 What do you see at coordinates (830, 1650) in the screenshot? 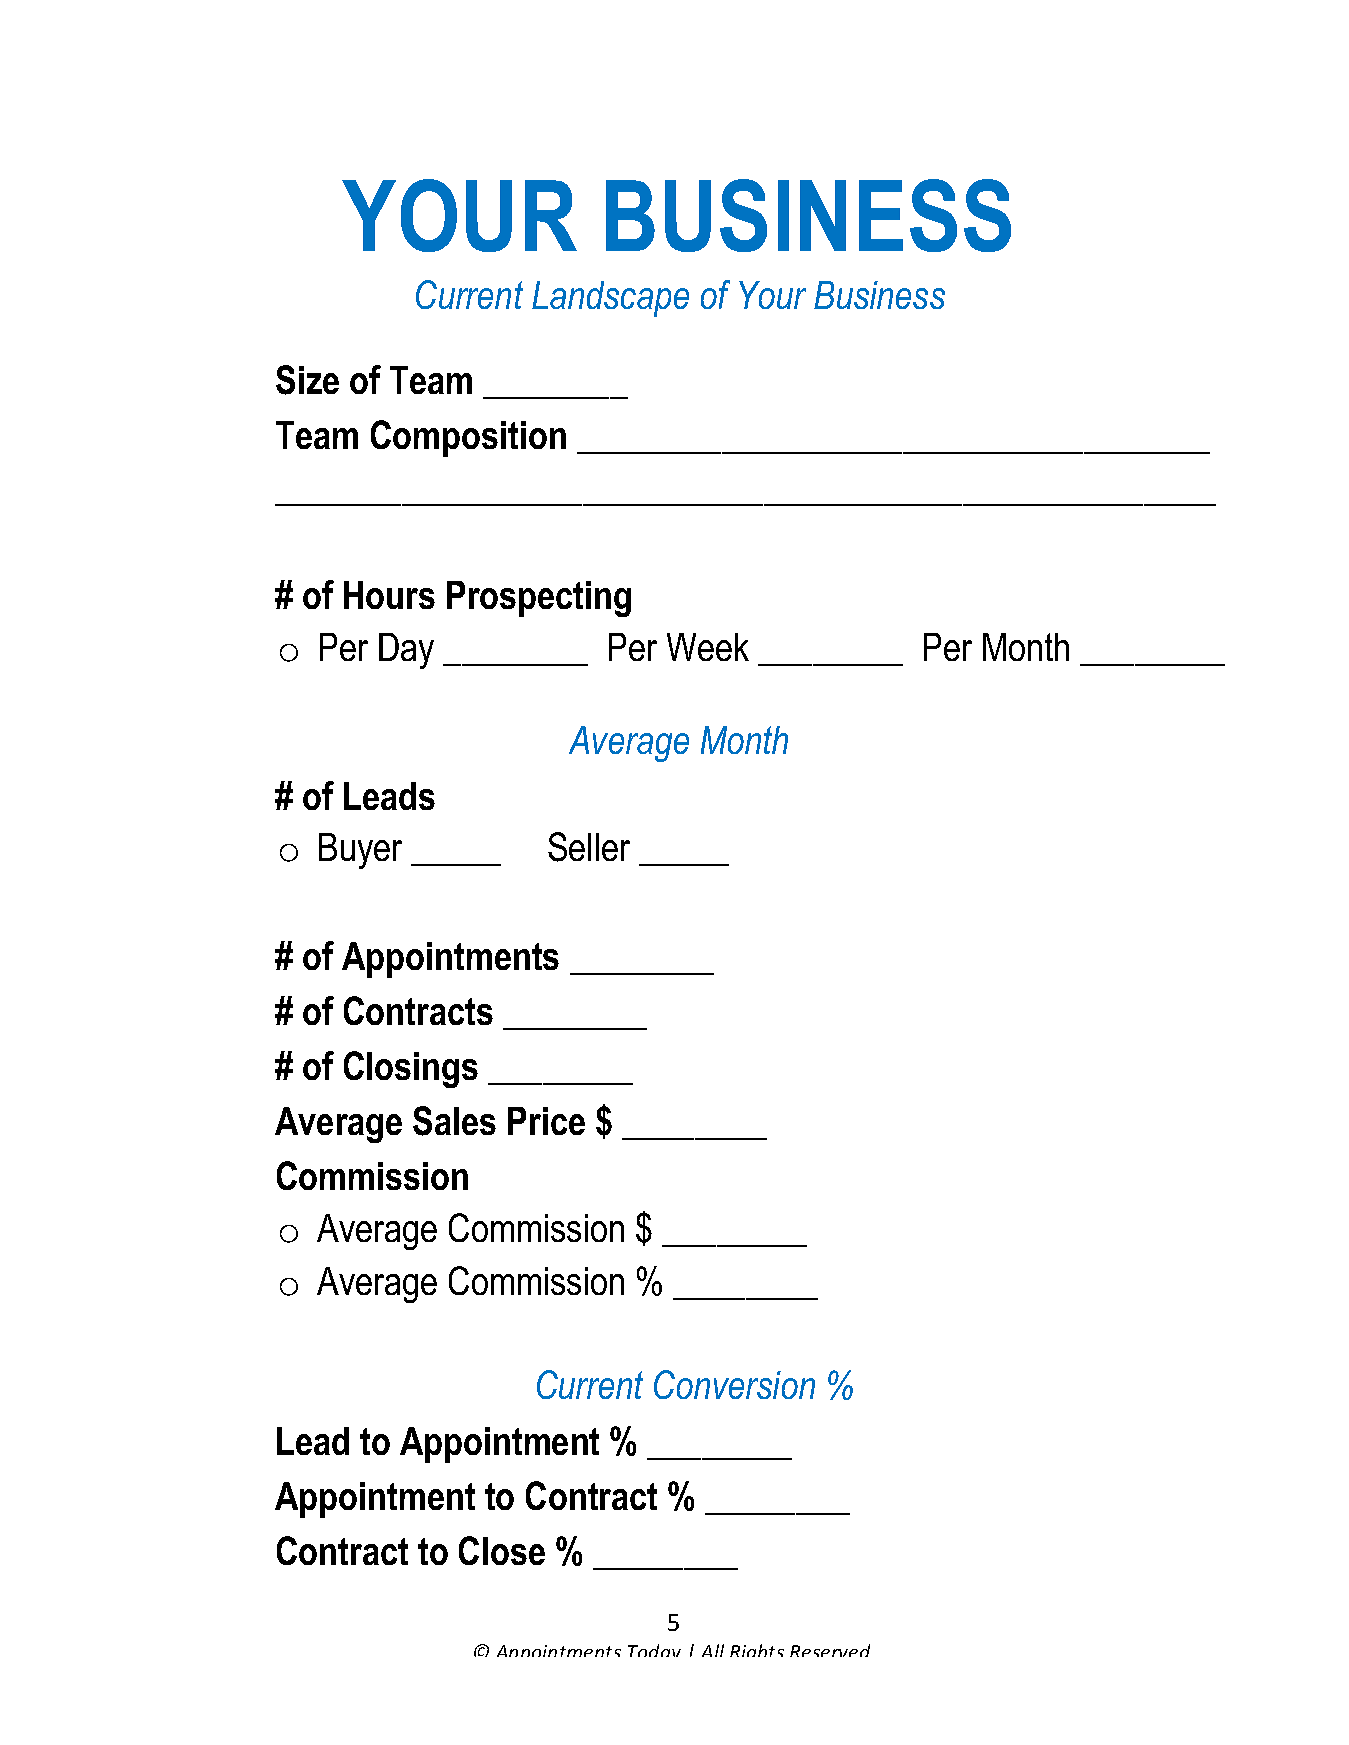
I see `Reserved` at bounding box center [830, 1650].
